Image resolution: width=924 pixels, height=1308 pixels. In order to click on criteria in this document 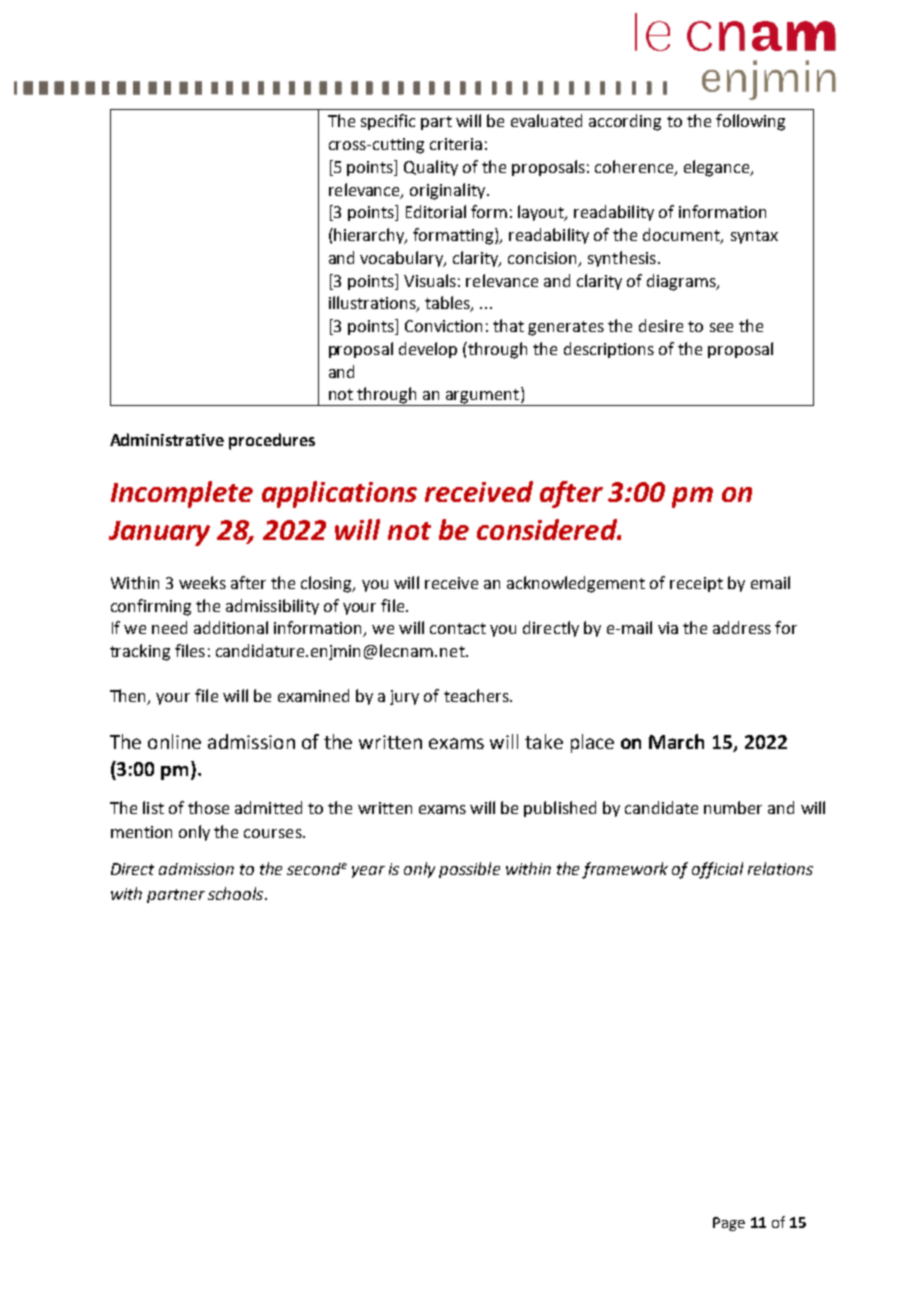, I will do `click(456, 144)`.
